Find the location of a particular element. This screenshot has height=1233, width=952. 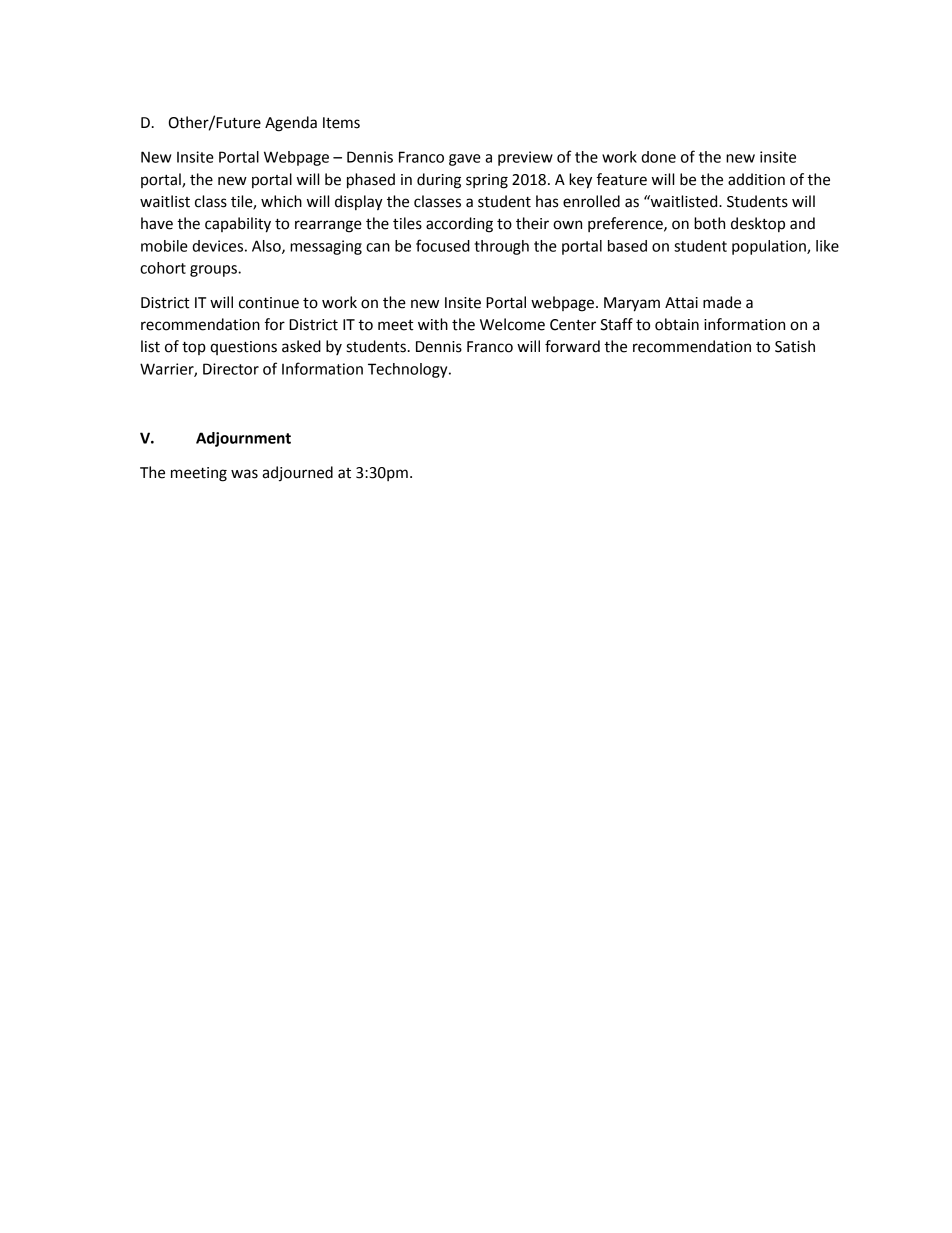

questions is located at coordinates (243, 348).
